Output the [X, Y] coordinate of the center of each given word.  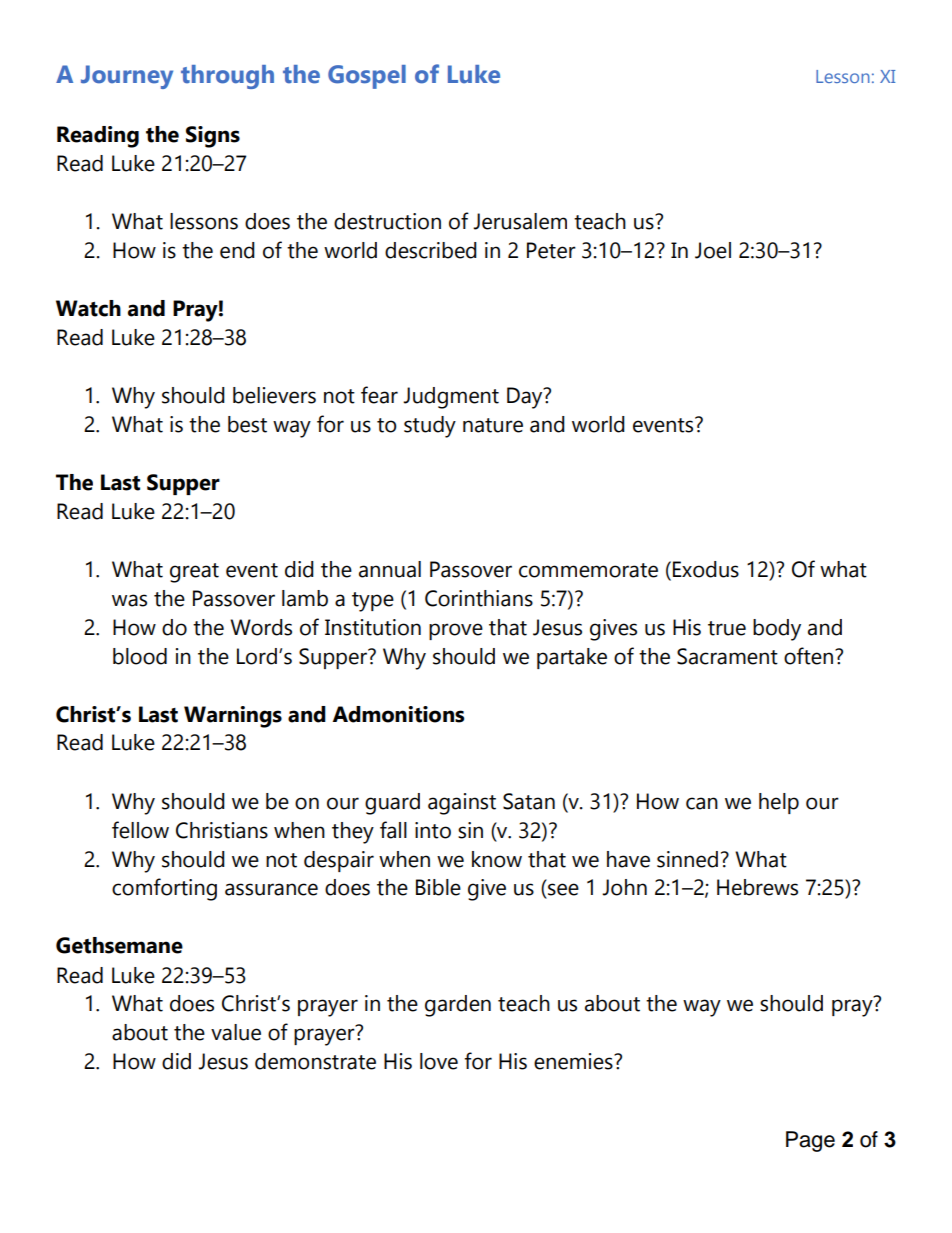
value [236, 1032]
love [439, 1061]
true [727, 628]
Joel [713, 250]
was [129, 600]
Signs [213, 137]
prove [456, 631]
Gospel [367, 77]
